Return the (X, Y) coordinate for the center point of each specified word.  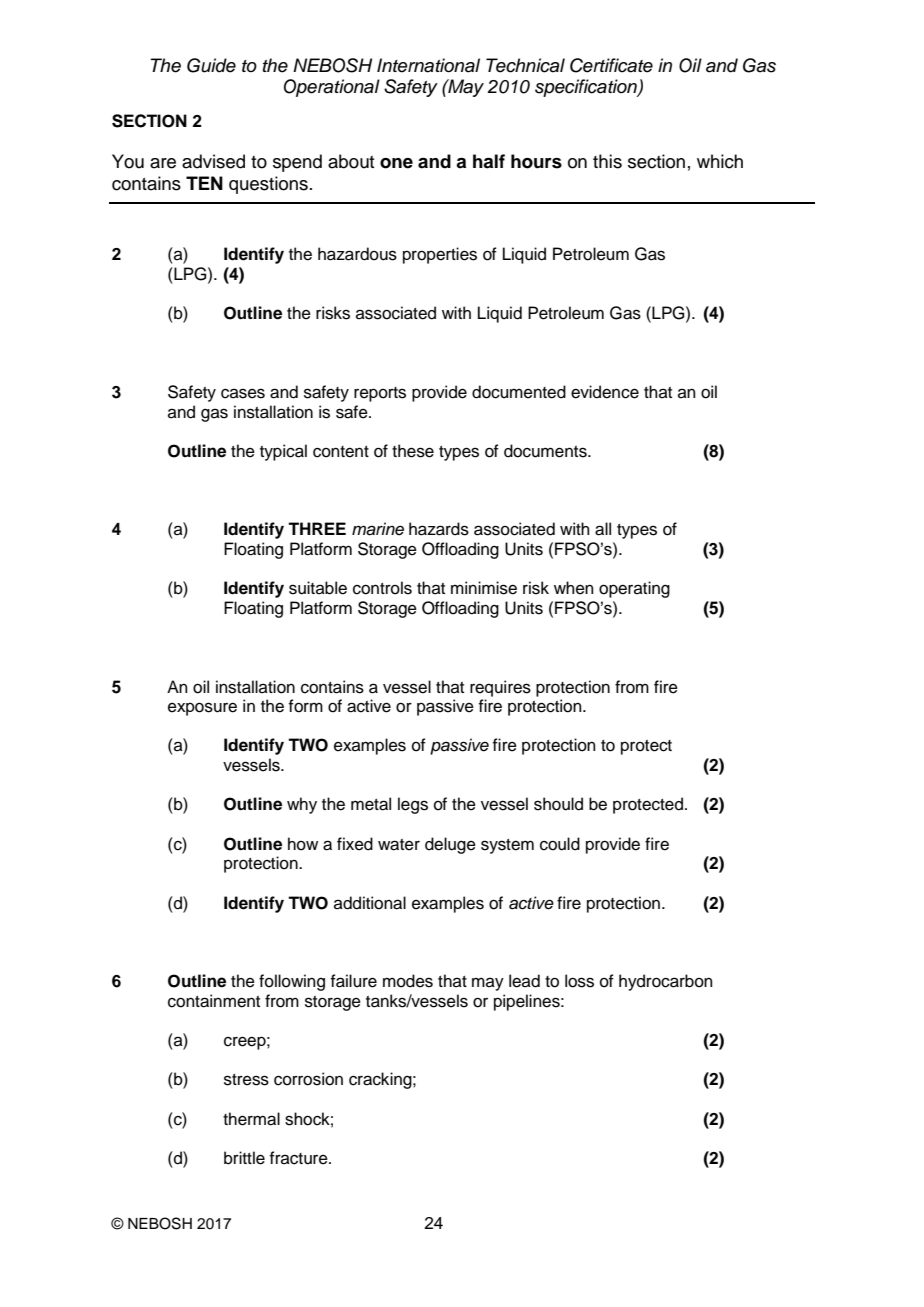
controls (382, 588)
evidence (605, 392)
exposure (202, 709)
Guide (211, 65)
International (428, 65)
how (303, 844)
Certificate (611, 65)
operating (634, 589)
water (399, 845)
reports (380, 394)
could (560, 844)
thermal (251, 1119)
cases (243, 393)
